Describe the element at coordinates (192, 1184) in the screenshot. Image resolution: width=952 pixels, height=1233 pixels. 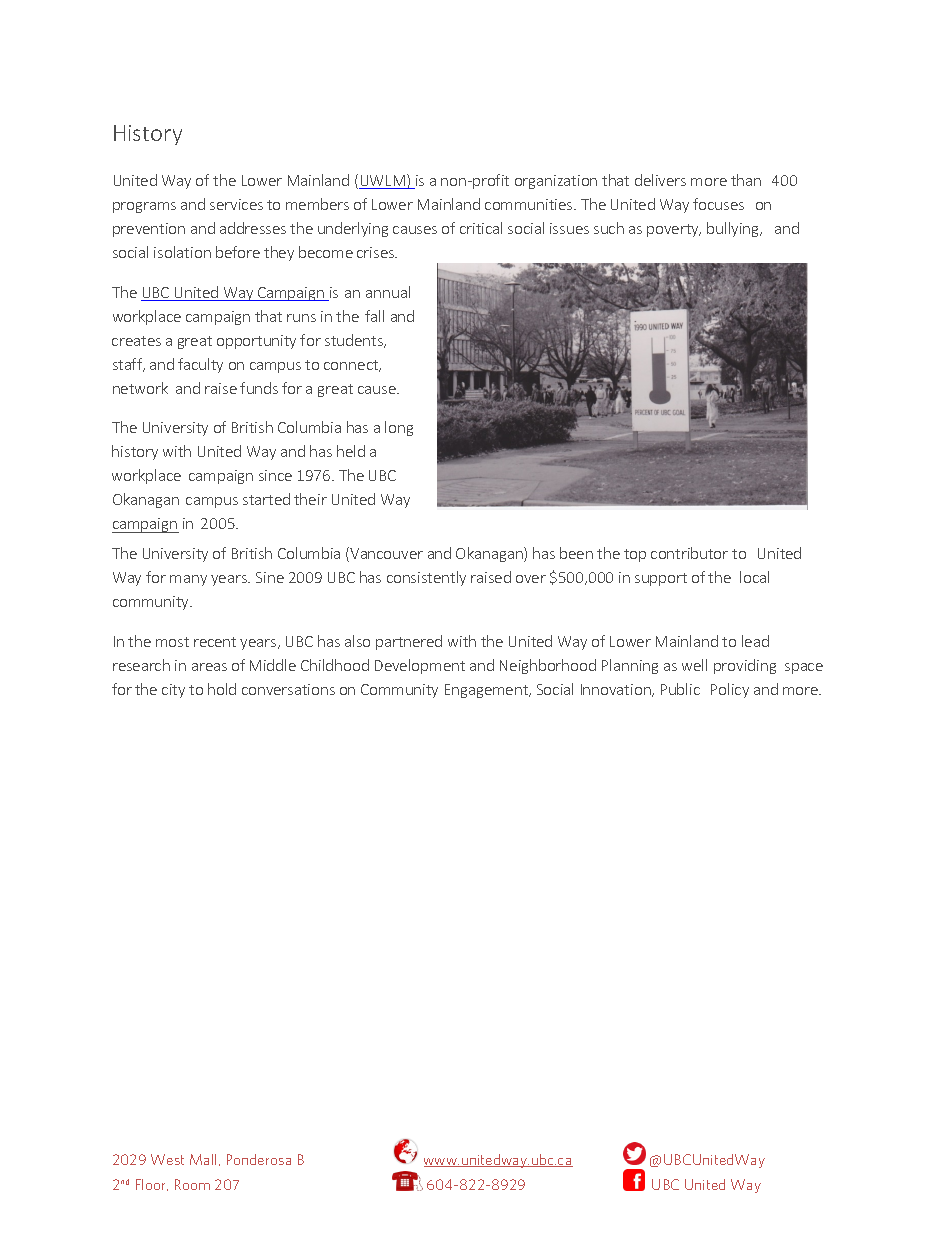
I see `Room` at that location.
